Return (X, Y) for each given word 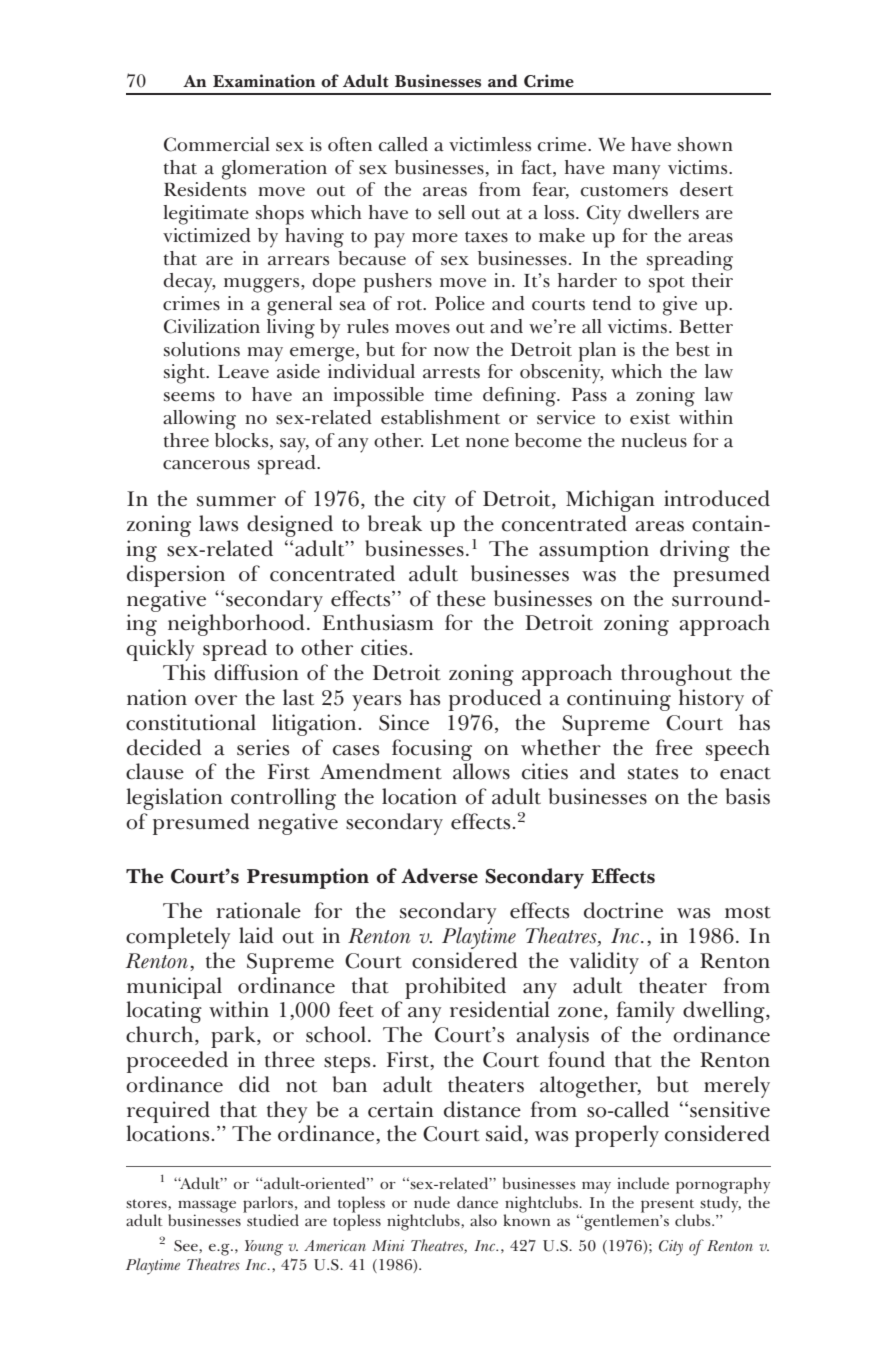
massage (207, 1207)
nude (432, 1202)
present (669, 1207)
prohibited (455, 988)
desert (706, 189)
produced (495, 700)
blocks (243, 440)
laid (256, 935)
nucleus (654, 440)
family (646, 1012)
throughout (676, 675)
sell (451, 212)
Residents (205, 189)
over (216, 700)
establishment (440, 417)
